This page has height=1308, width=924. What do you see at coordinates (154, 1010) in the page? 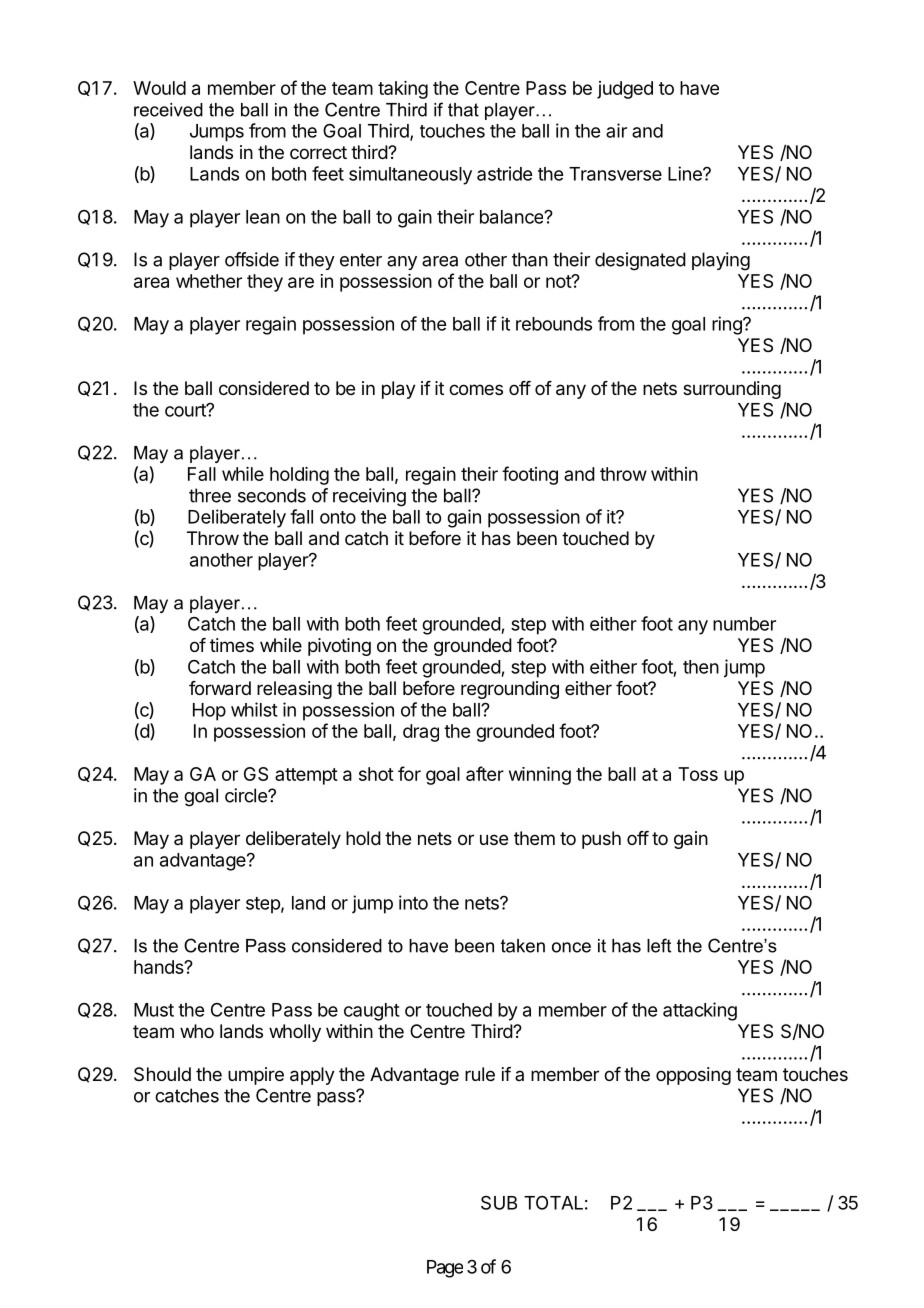
I see `Must` at bounding box center [154, 1010].
